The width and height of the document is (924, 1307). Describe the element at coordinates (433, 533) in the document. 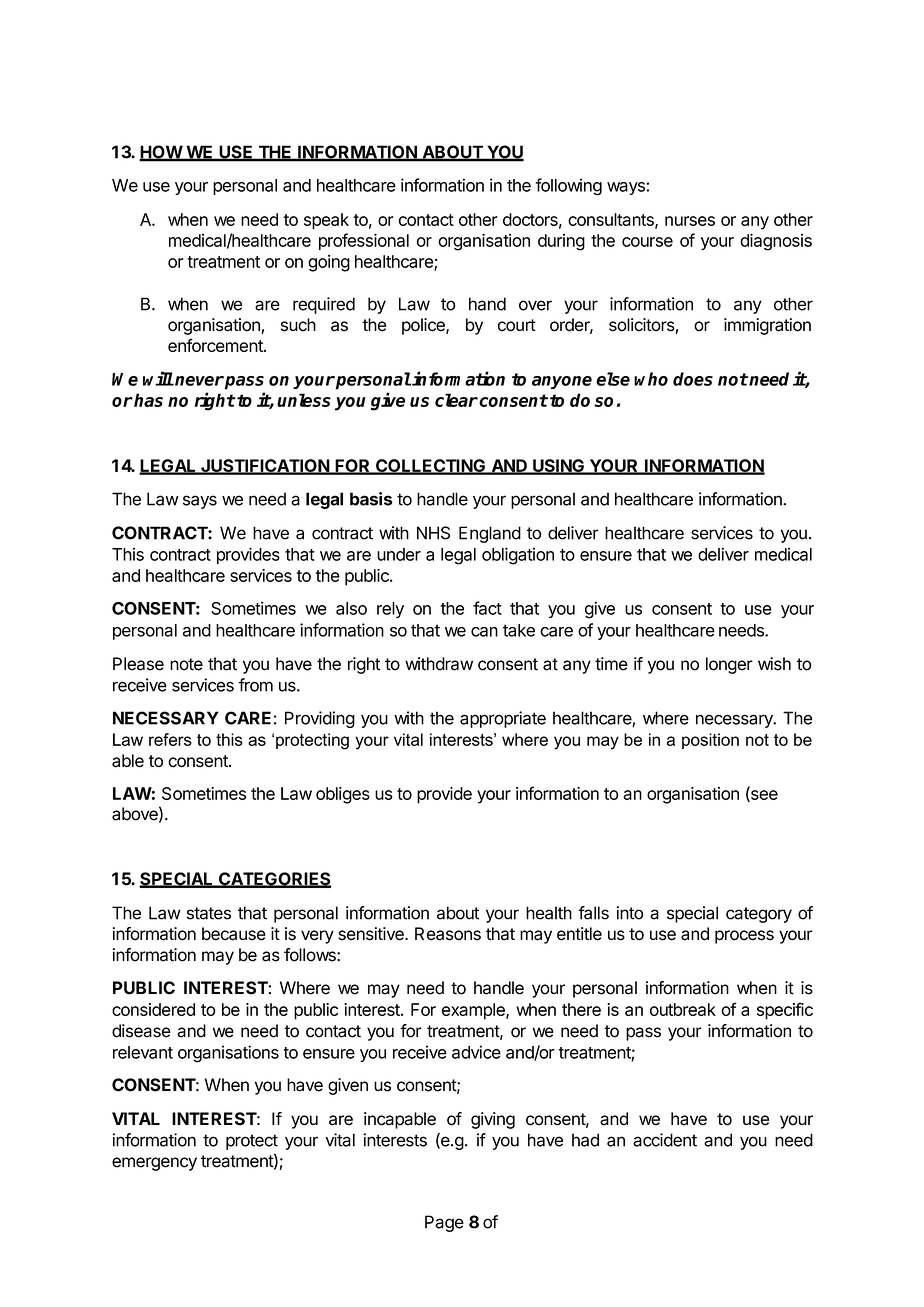

I see `NHS` at that location.
